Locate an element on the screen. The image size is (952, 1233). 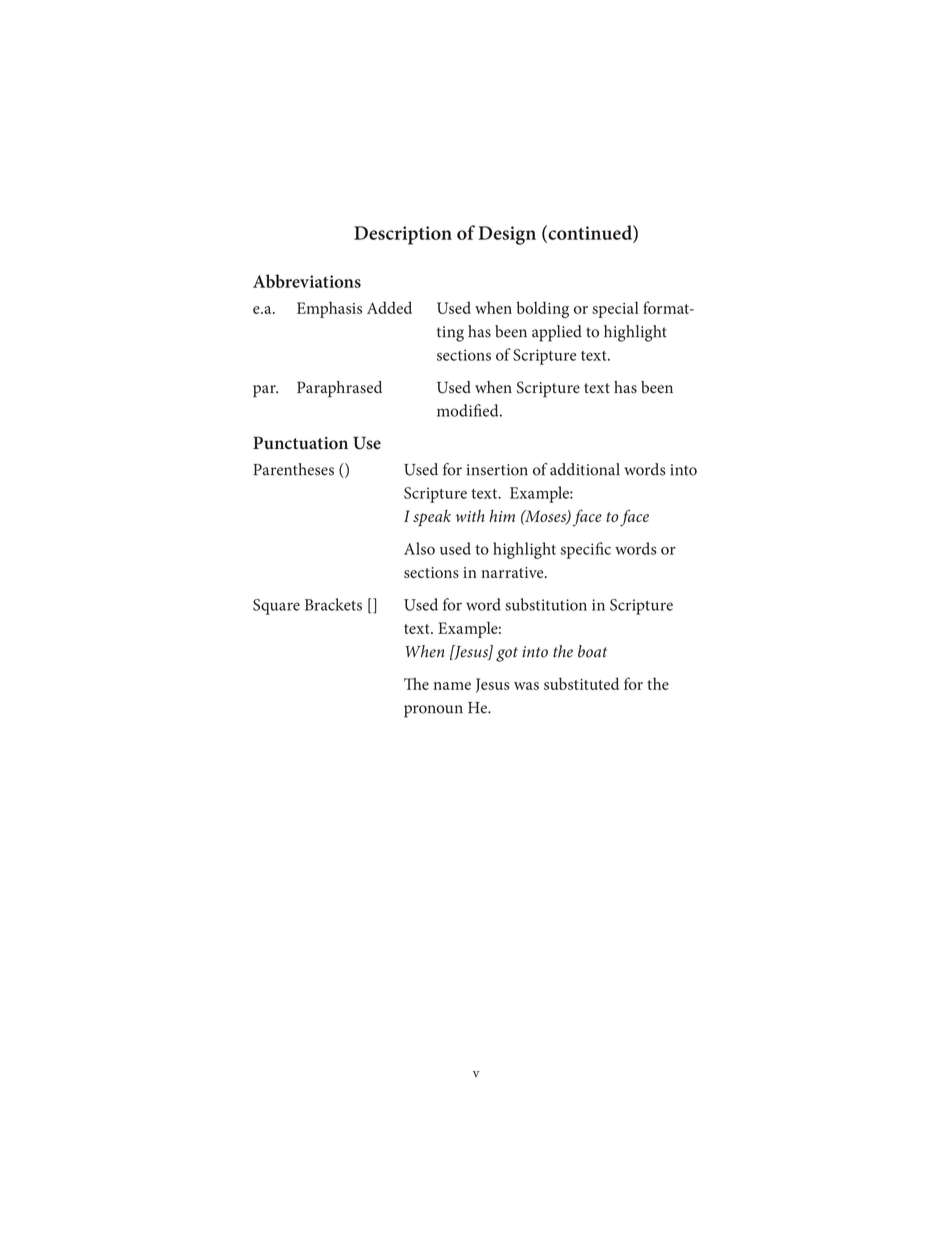
narrative is located at coordinates (513, 572).
